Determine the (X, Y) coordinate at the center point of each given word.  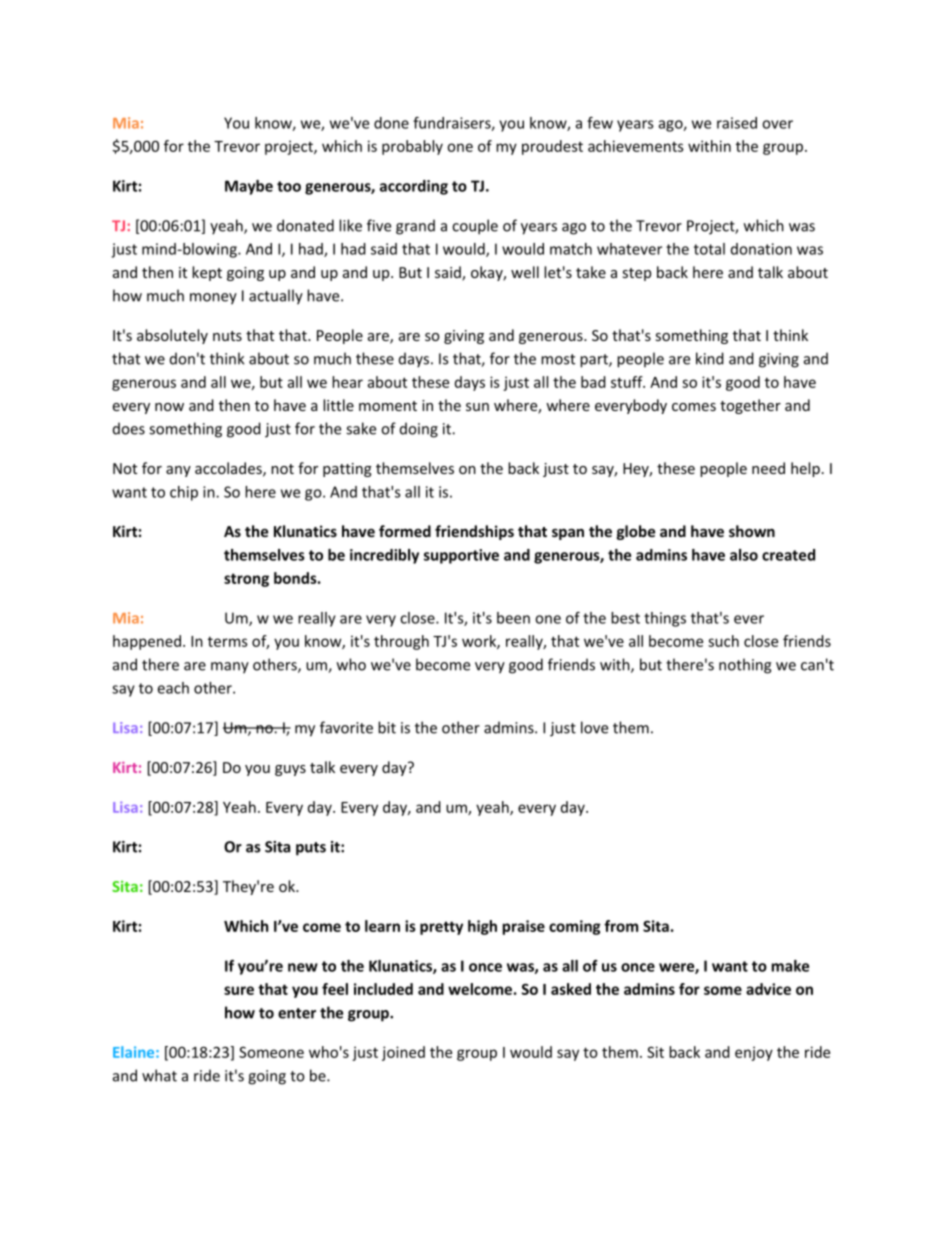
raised (737, 123)
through (401, 642)
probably (412, 147)
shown (752, 531)
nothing (745, 666)
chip (184, 493)
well (525, 272)
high (482, 927)
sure (239, 990)
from (621, 926)
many (230, 668)
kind (710, 358)
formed (405, 531)
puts (311, 849)
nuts (227, 336)
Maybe (249, 187)
